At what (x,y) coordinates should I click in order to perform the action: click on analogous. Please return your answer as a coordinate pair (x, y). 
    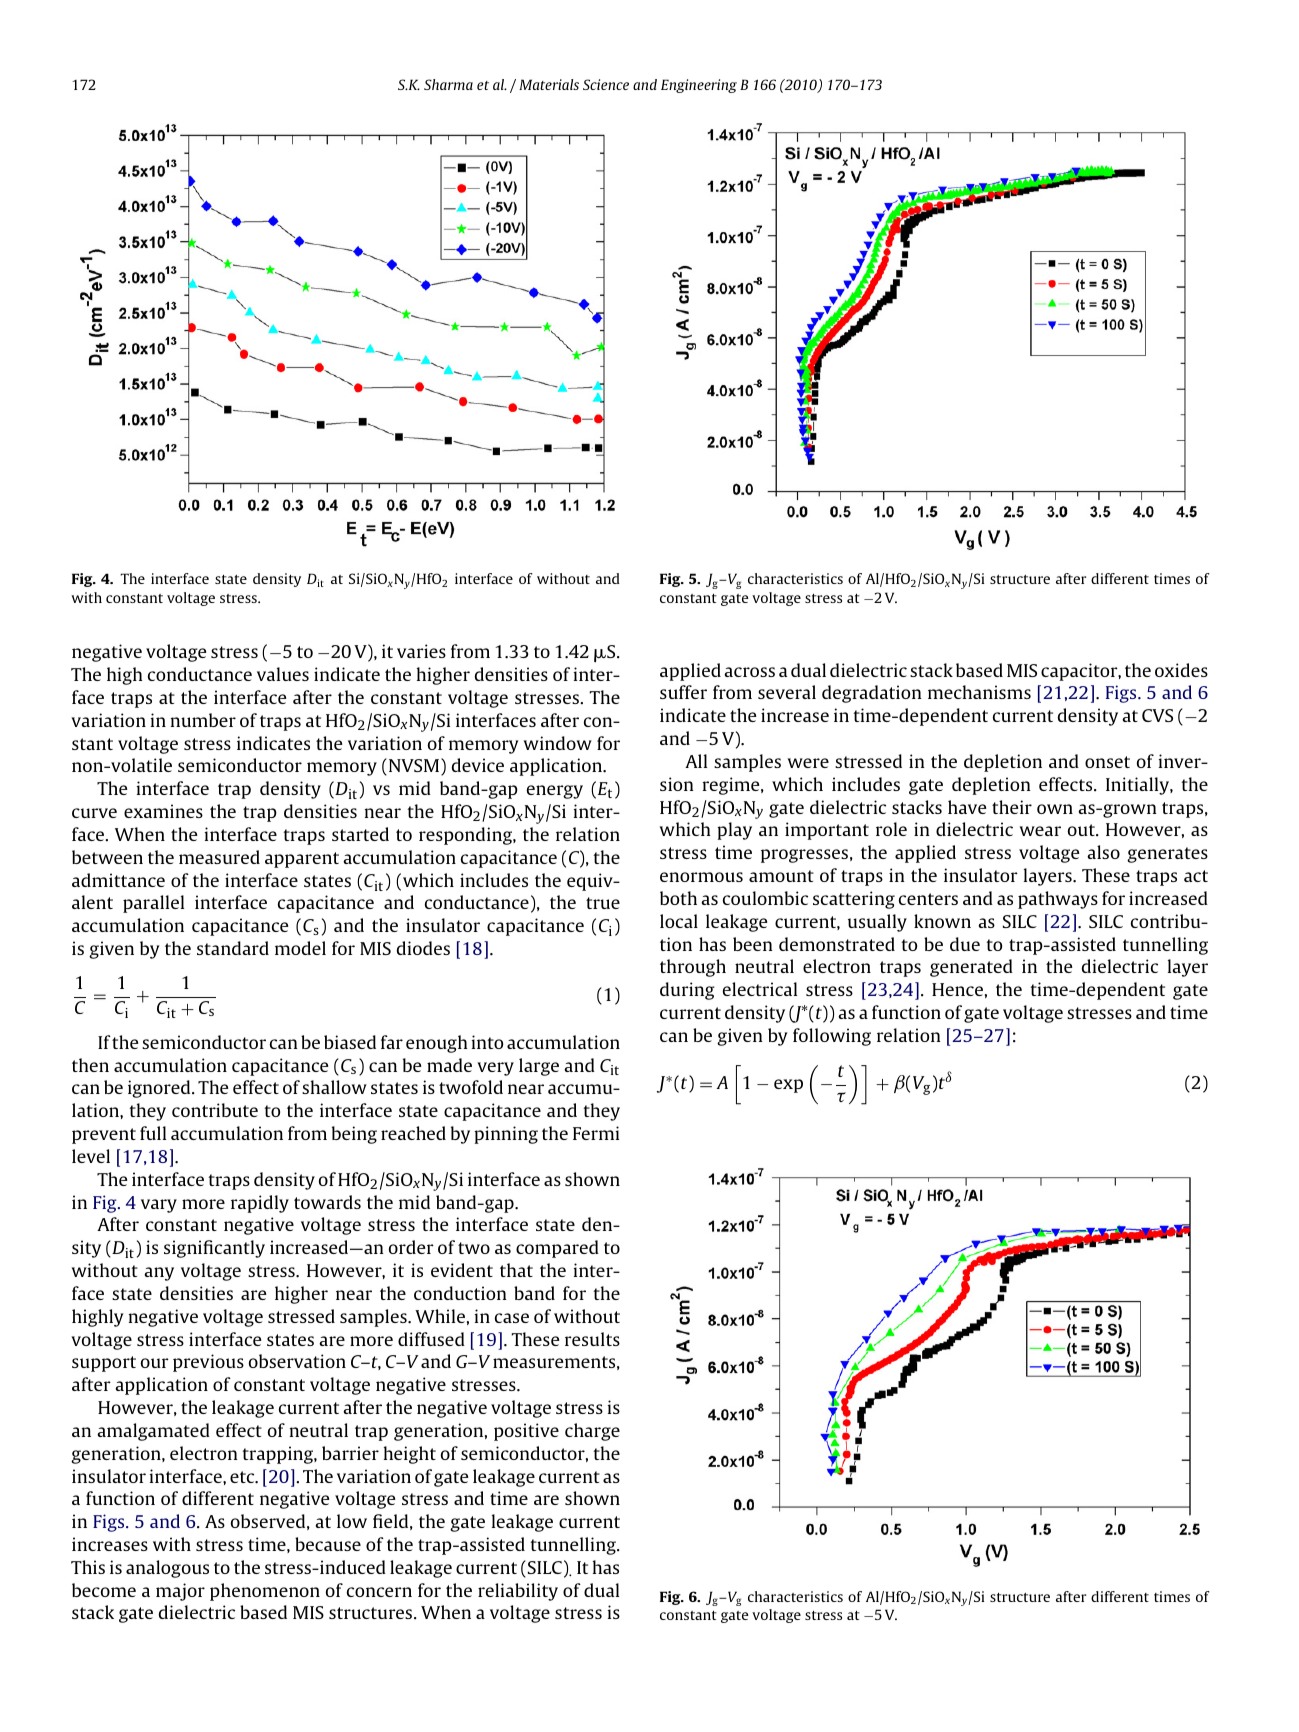
    Looking at the image, I should click on (167, 1569).
